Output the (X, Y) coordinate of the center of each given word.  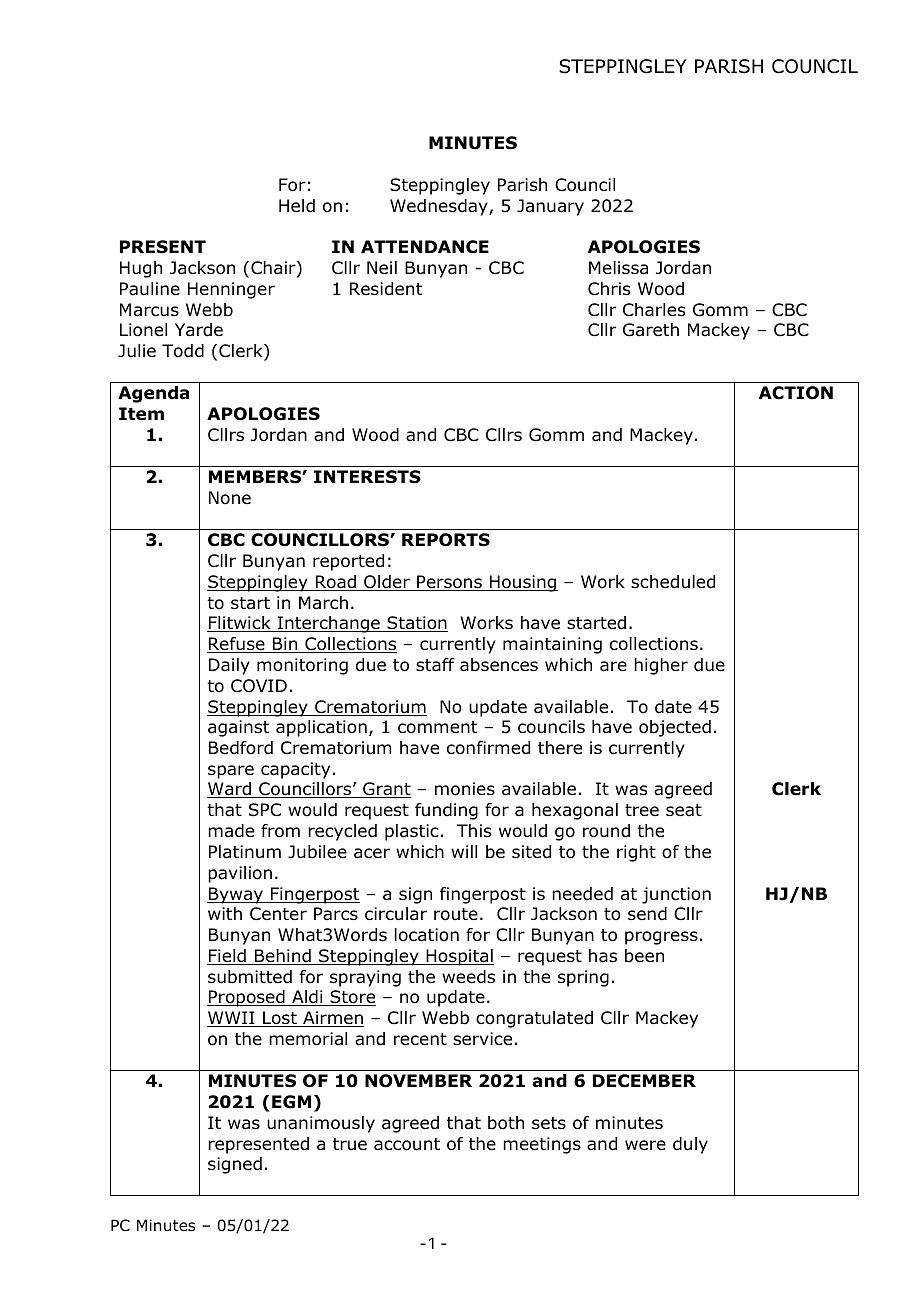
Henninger (231, 290)
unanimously (321, 1124)
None (230, 498)
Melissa (618, 268)
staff (435, 665)
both (506, 1123)
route (456, 914)
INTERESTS (367, 477)
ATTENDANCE (425, 247)
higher (661, 666)
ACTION (796, 393)
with (225, 913)
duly (690, 1145)
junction (676, 895)
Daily (229, 666)
